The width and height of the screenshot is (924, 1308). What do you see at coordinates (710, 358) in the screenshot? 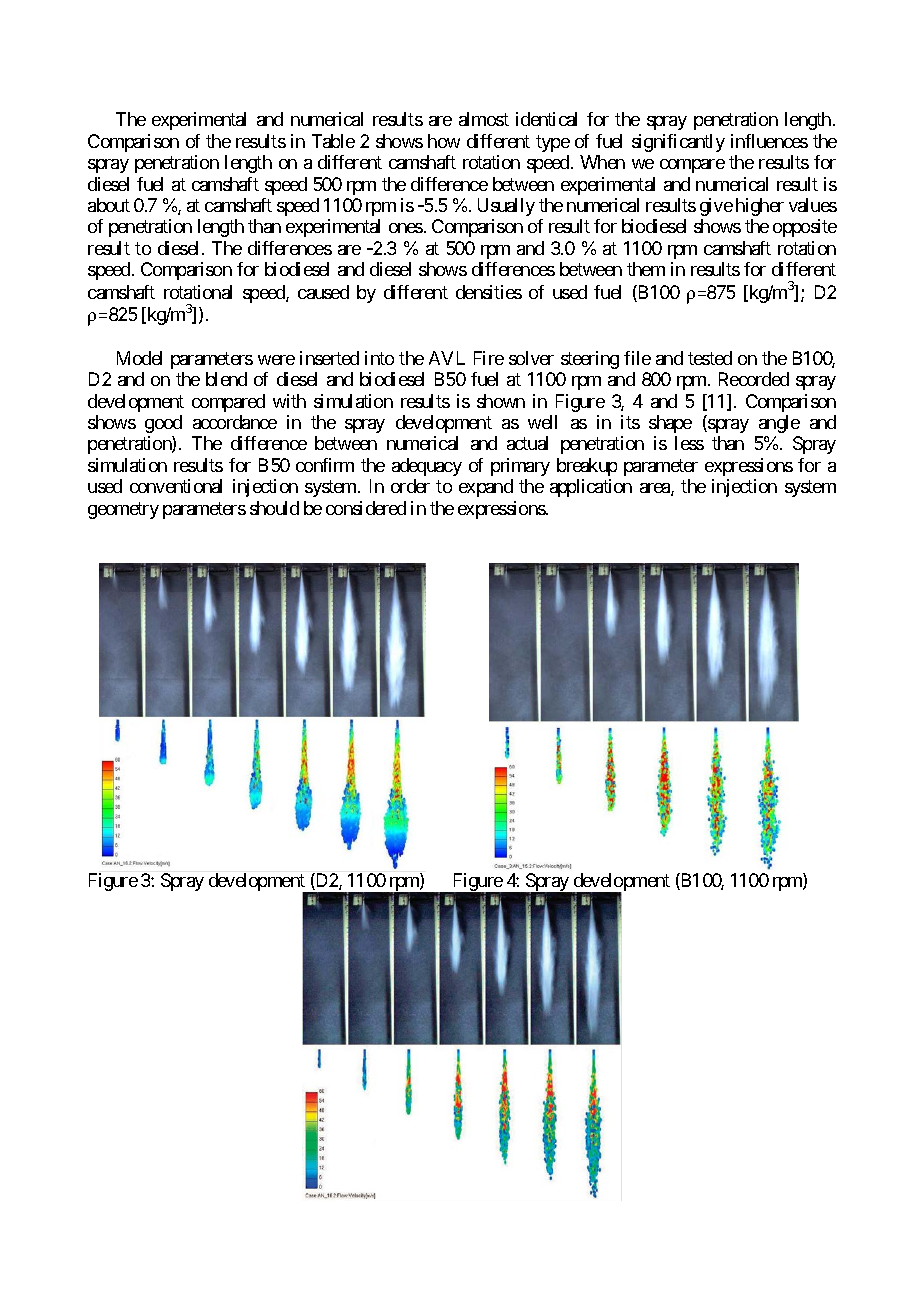
I see `tested` at bounding box center [710, 358].
